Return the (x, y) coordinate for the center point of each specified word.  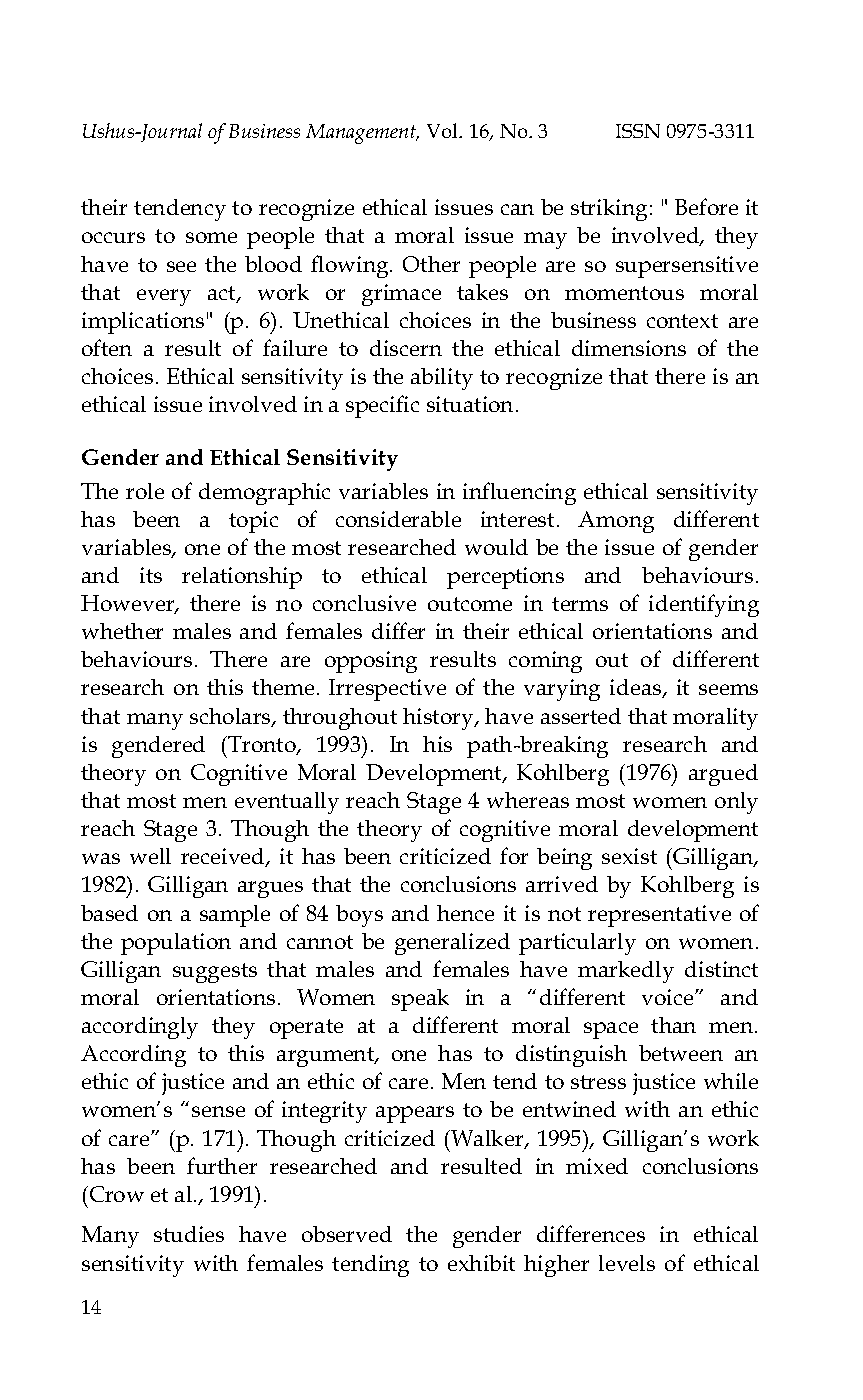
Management (362, 134)
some (211, 237)
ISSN (638, 131)
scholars (231, 717)
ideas (637, 688)
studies (189, 1234)
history (439, 719)
